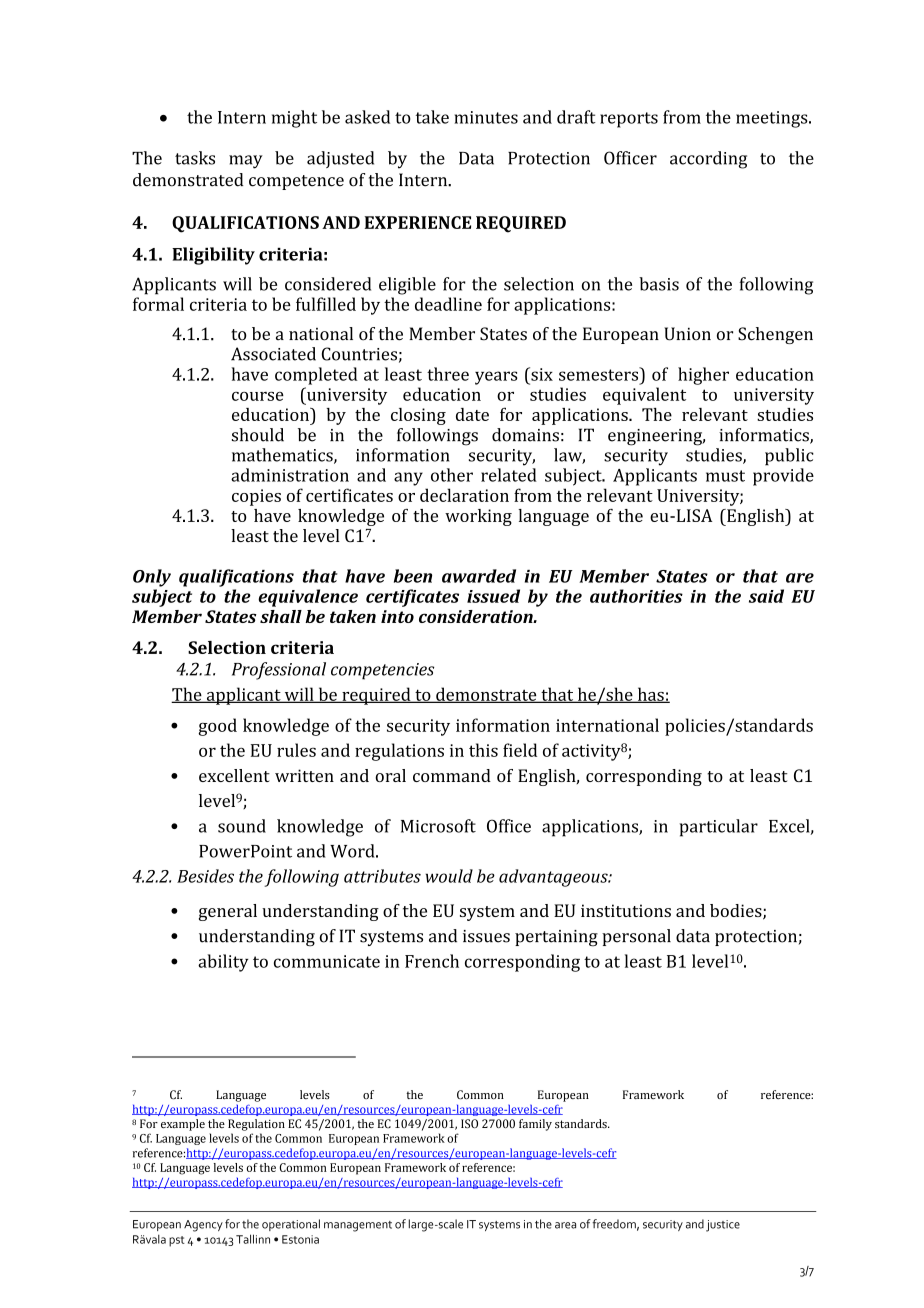  I want to click on justice, so click(723, 1226).
